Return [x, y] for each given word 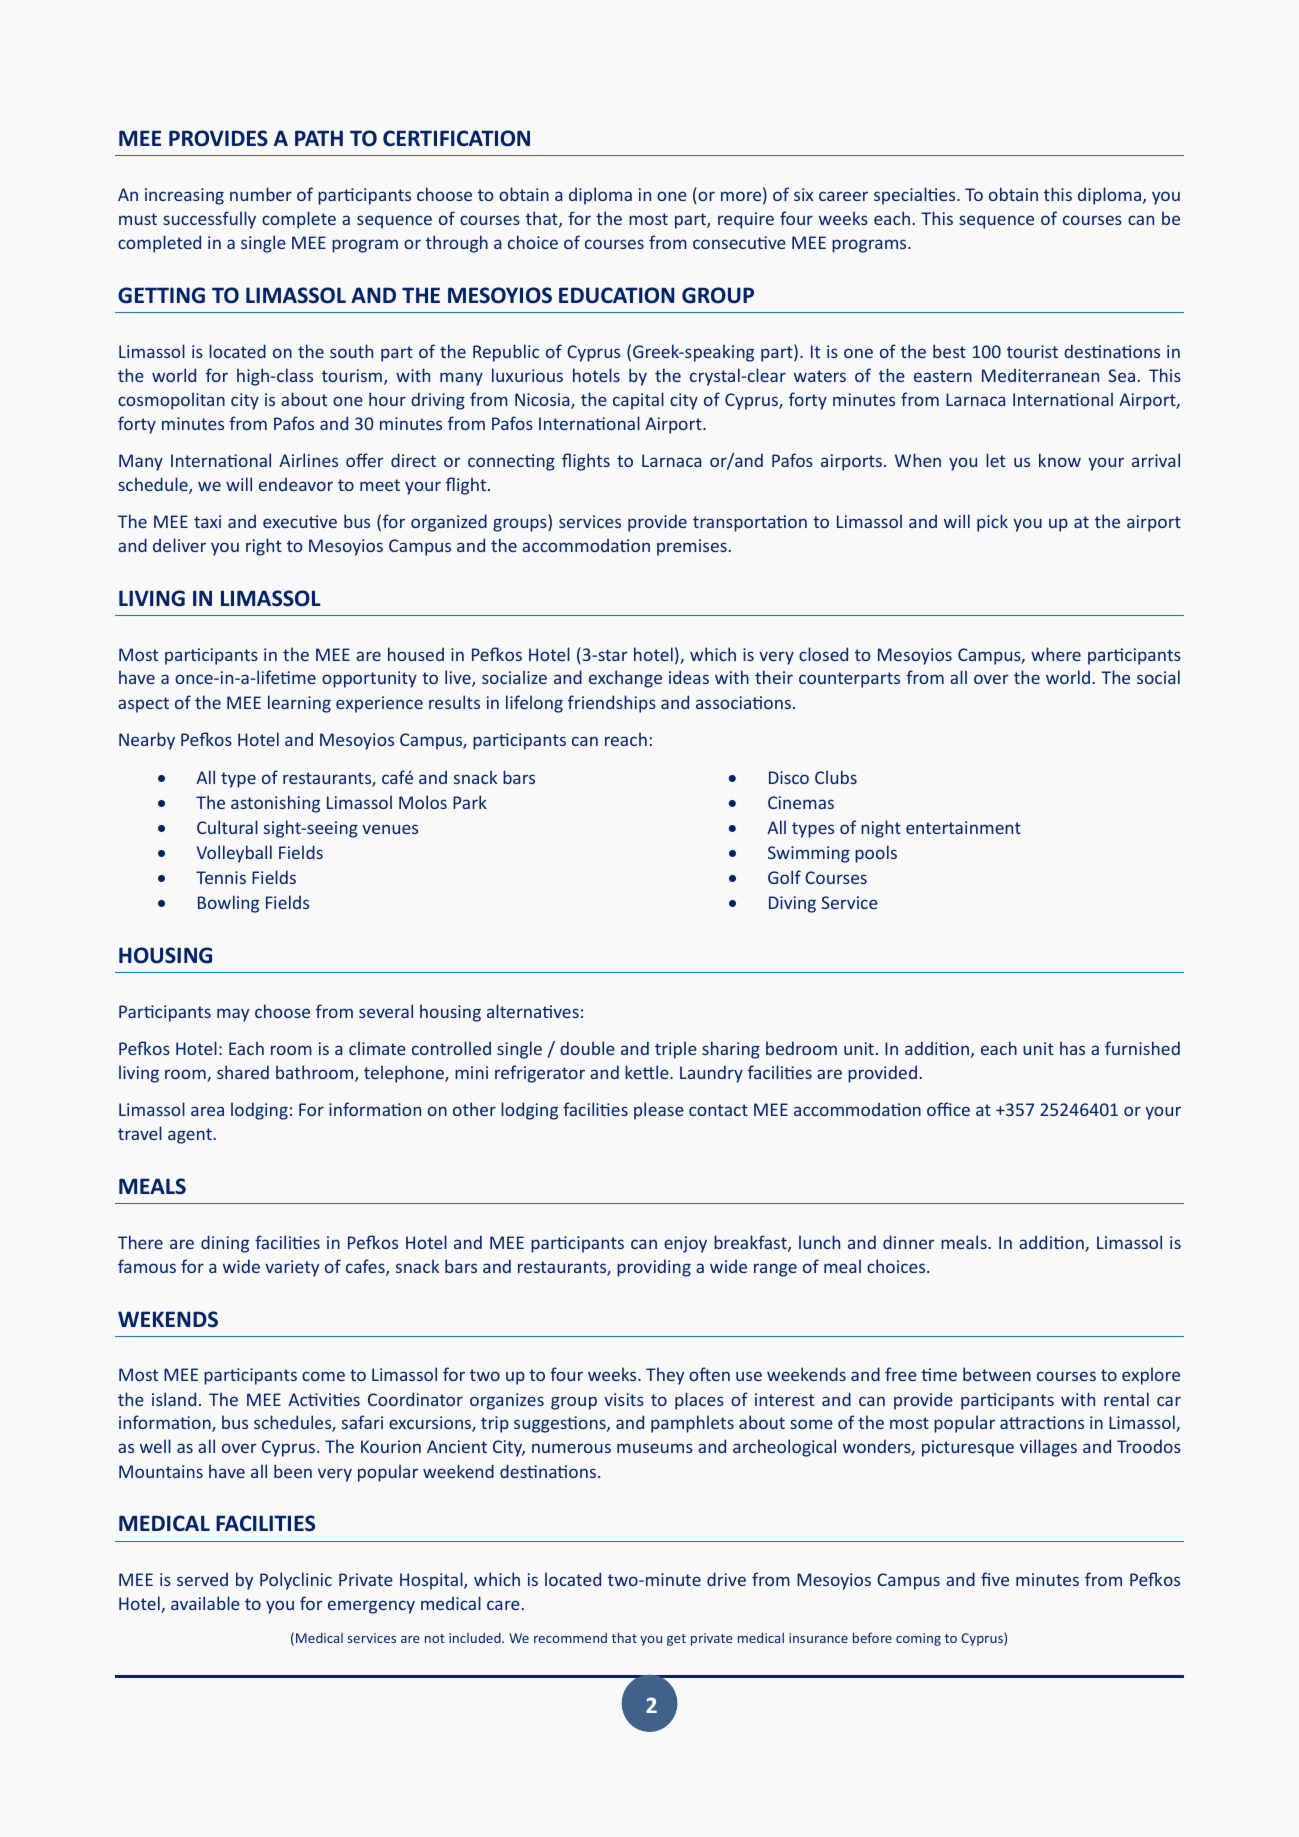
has [1072, 1048]
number [261, 194]
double [587, 1048]
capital [638, 401]
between [997, 1374]
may [233, 1015]
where [1056, 654]
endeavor [296, 484]
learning [299, 704]
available [205, 1603]
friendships [612, 704]
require [746, 220]
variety [292, 1268]
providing [654, 1268]
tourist [1032, 351]
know [1060, 460]
